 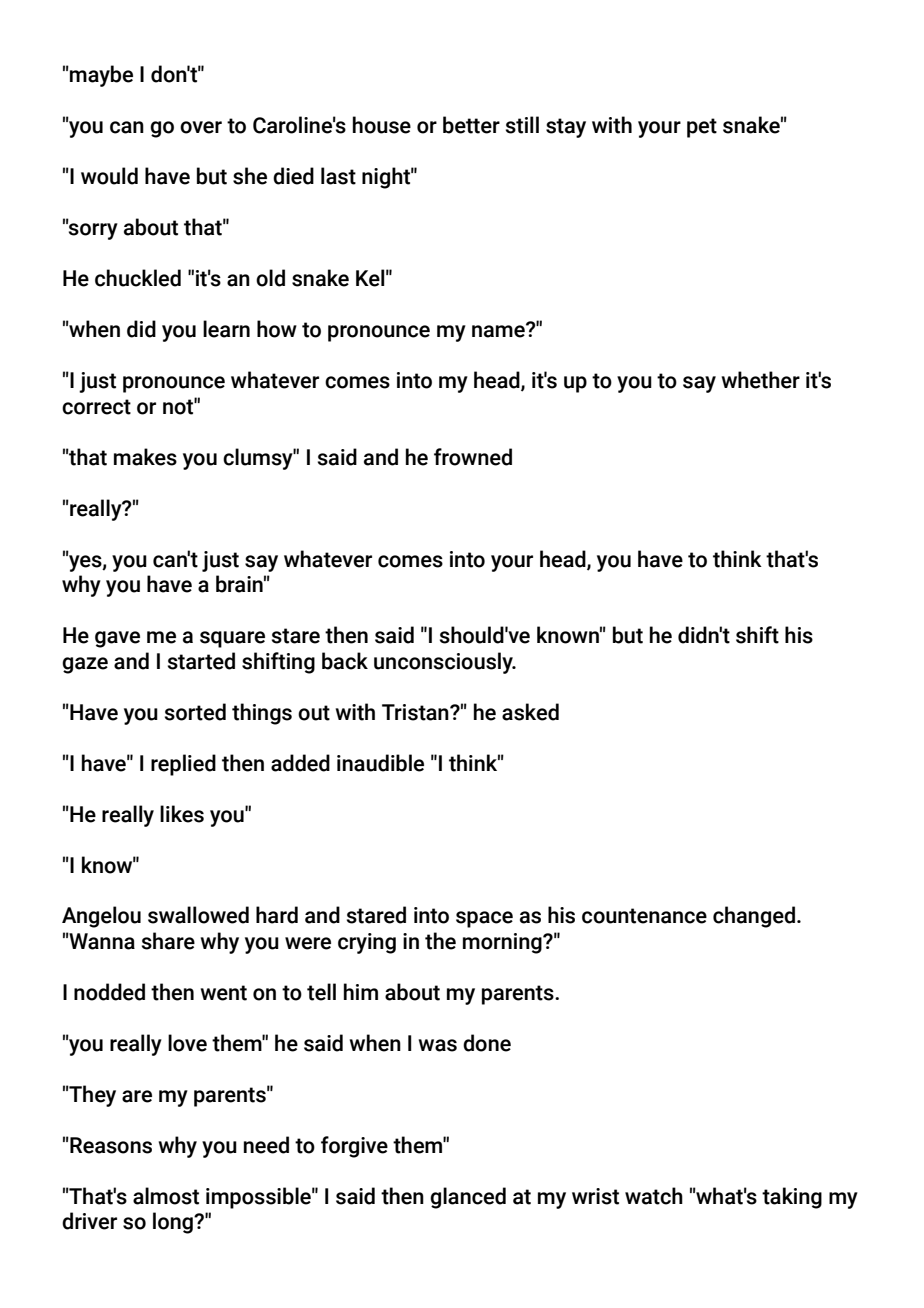 I want to click on better, so click(x=471, y=125).
